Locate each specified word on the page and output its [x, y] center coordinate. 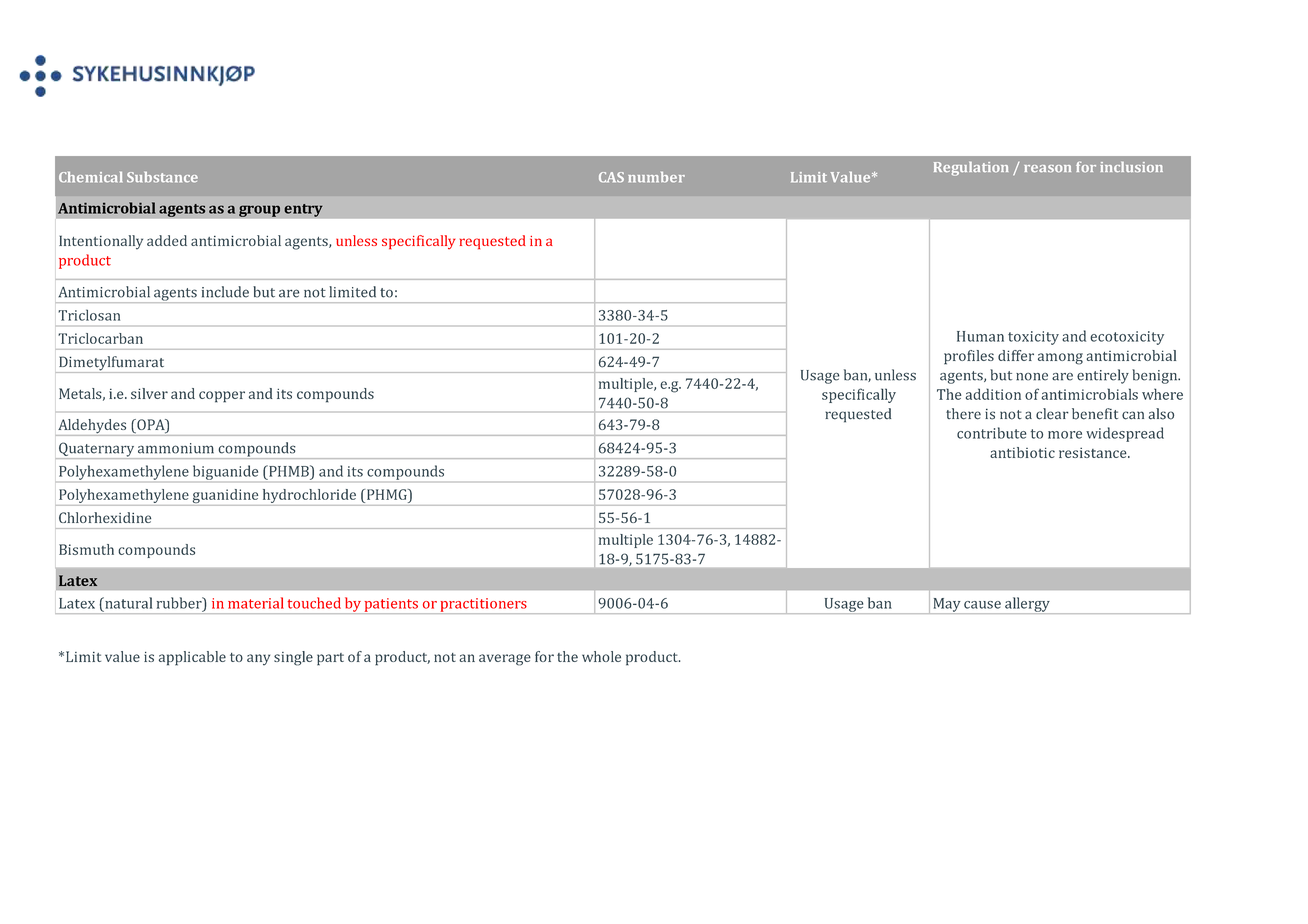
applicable [192, 658]
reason [1047, 169]
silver [149, 393]
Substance [162, 177]
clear [1052, 414]
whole [601, 656]
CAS [611, 177]
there [963, 414]
